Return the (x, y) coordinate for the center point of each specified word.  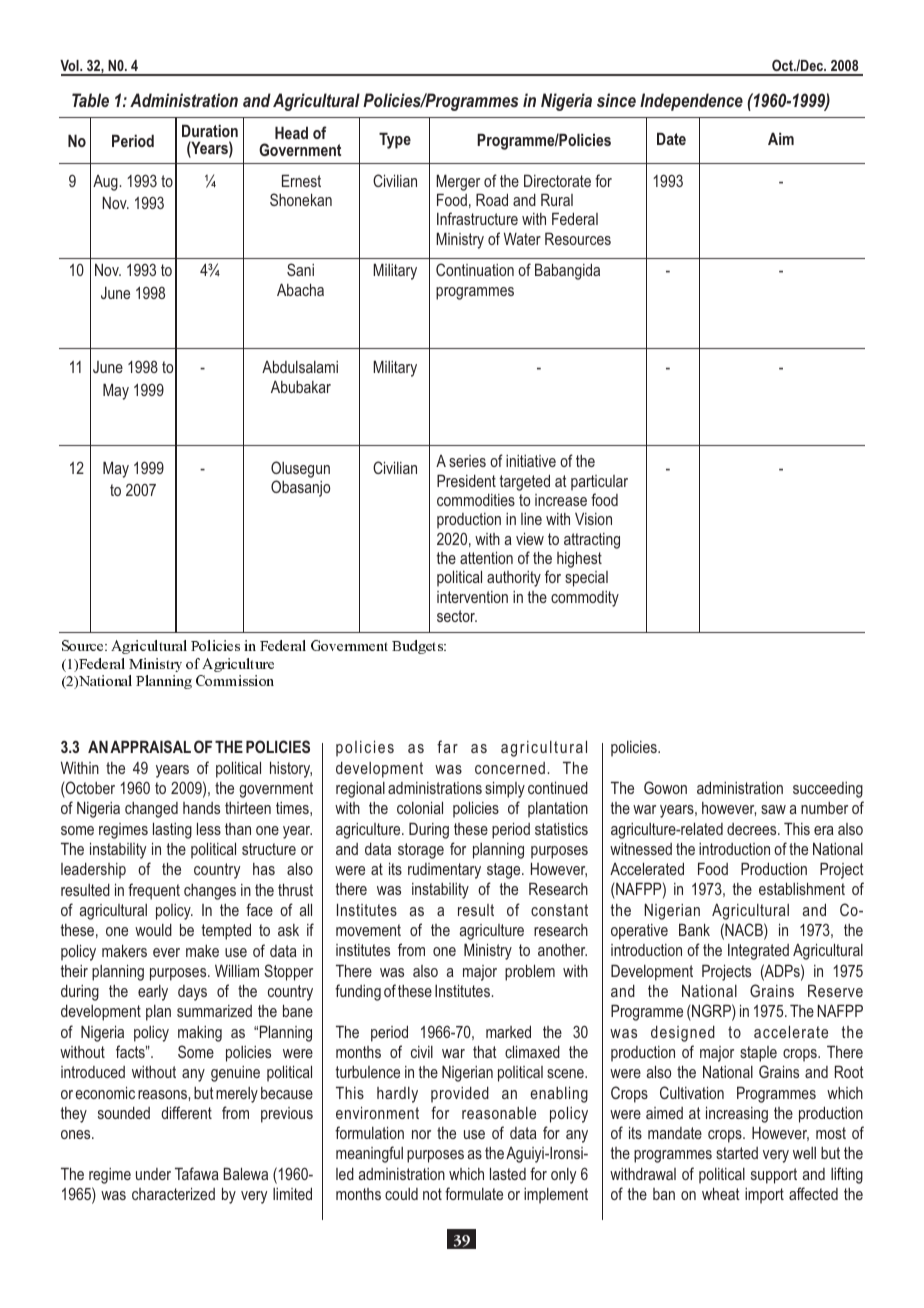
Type (395, 140)
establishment (802, 888)
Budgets (418, 647)
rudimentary (444, 871)
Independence (691, 102)
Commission (235, 680)
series (467, 461)
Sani (300, 269)
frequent (154, 891)
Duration (210, 130)
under (153, 1174)
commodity (585, 599)
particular (599, 483)
